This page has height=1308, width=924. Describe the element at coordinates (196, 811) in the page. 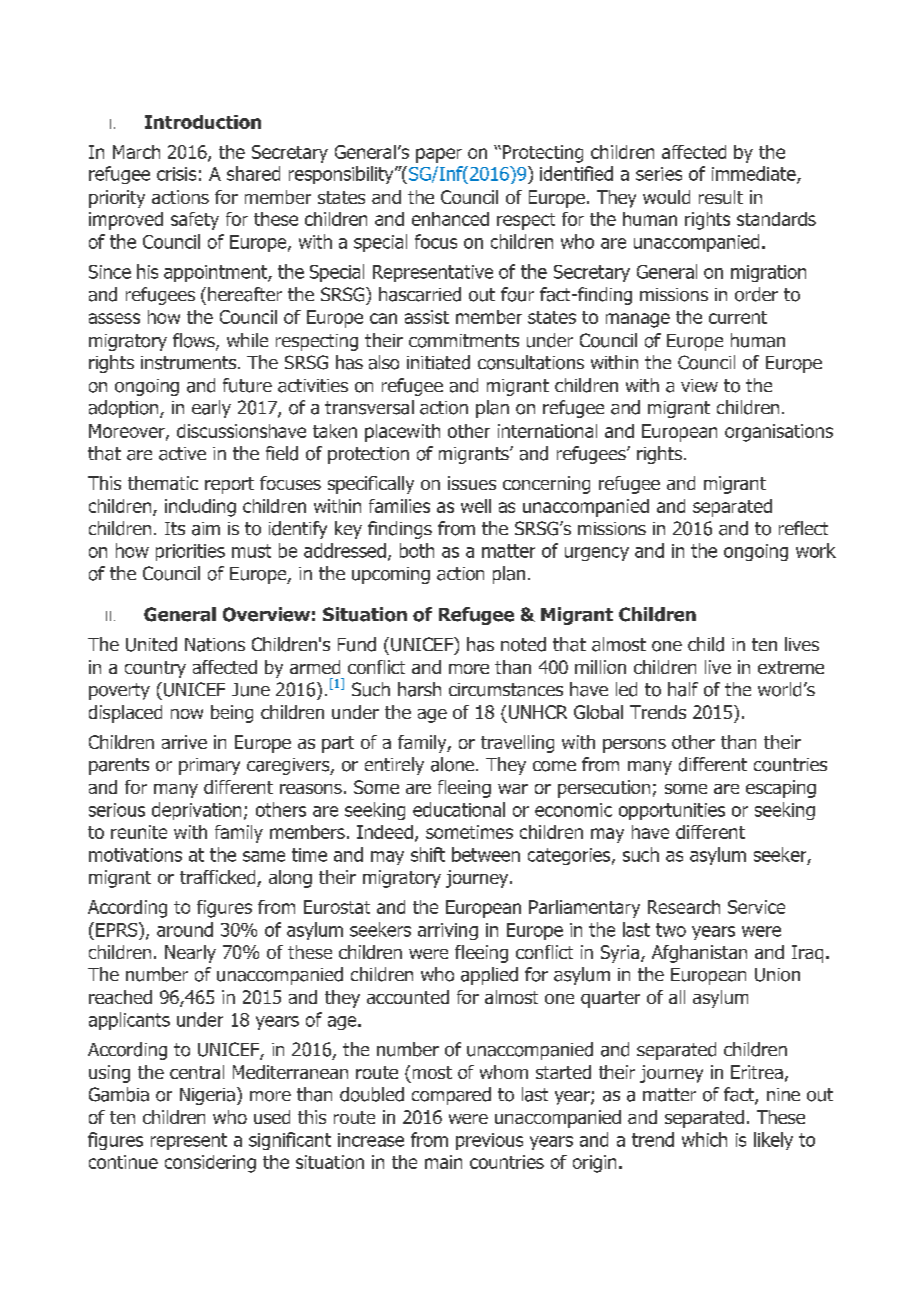

I see `deprivation` at that location.
